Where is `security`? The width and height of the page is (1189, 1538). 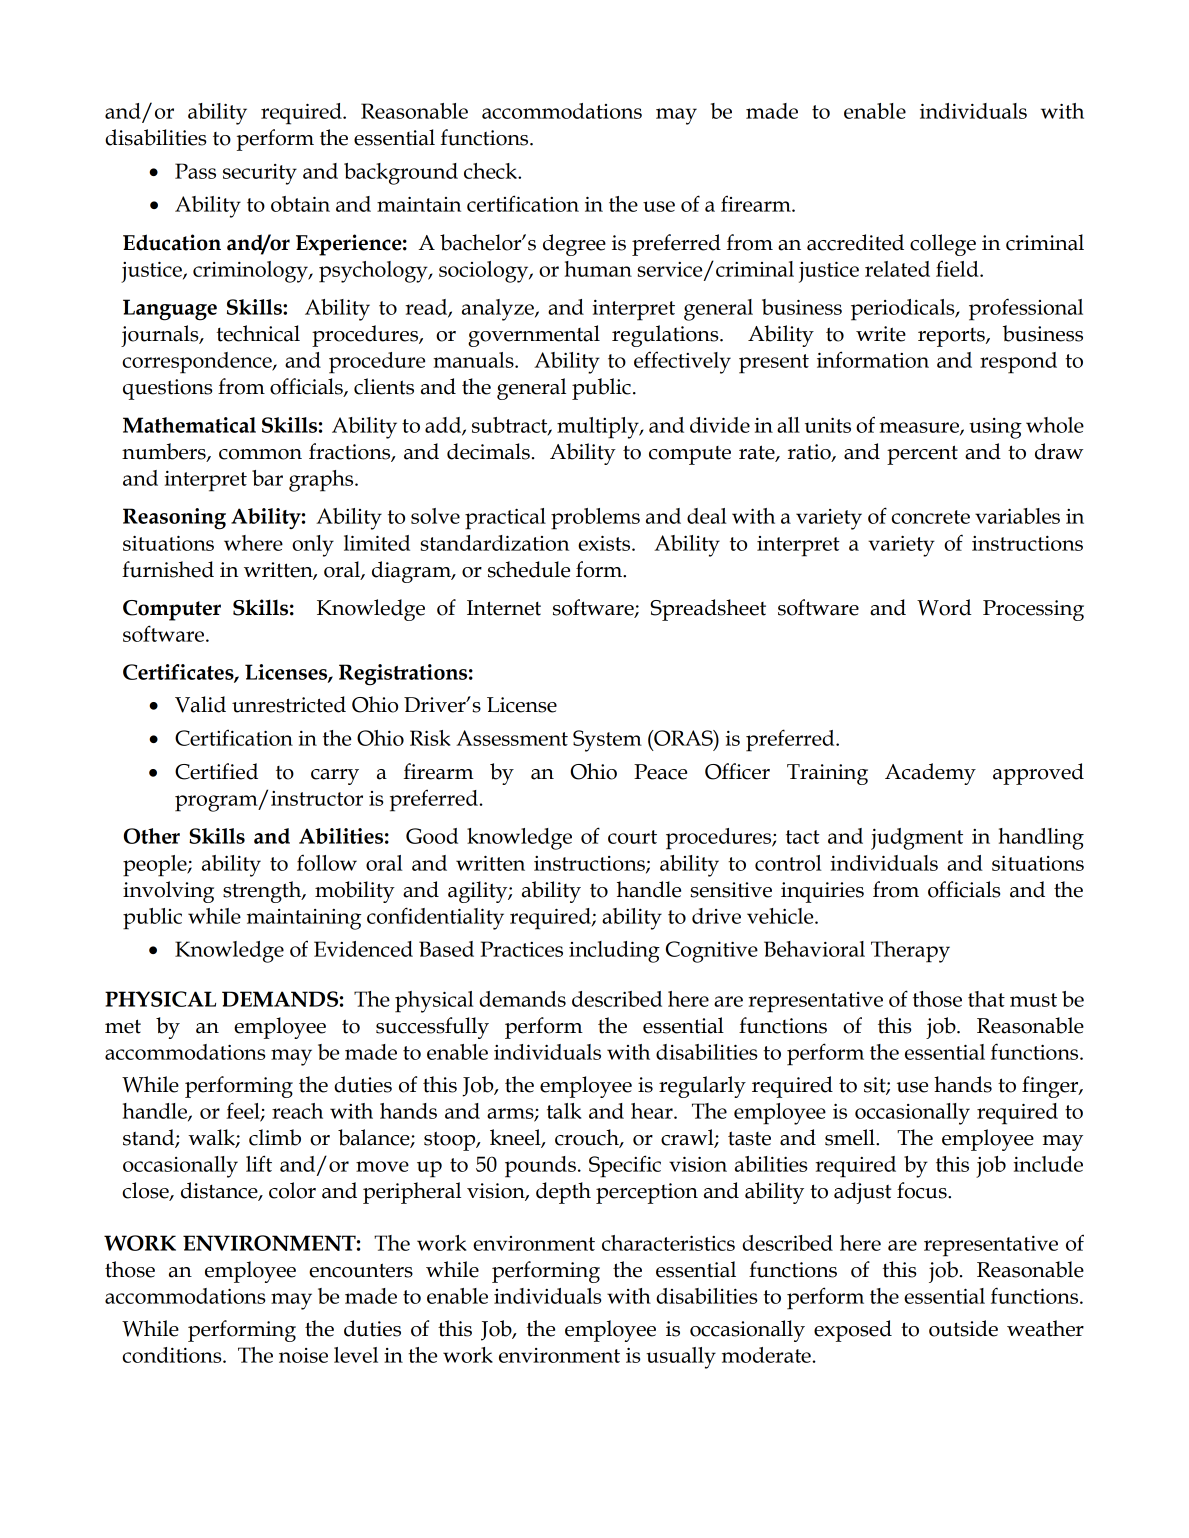
security is located at coordinates (260, 174).
